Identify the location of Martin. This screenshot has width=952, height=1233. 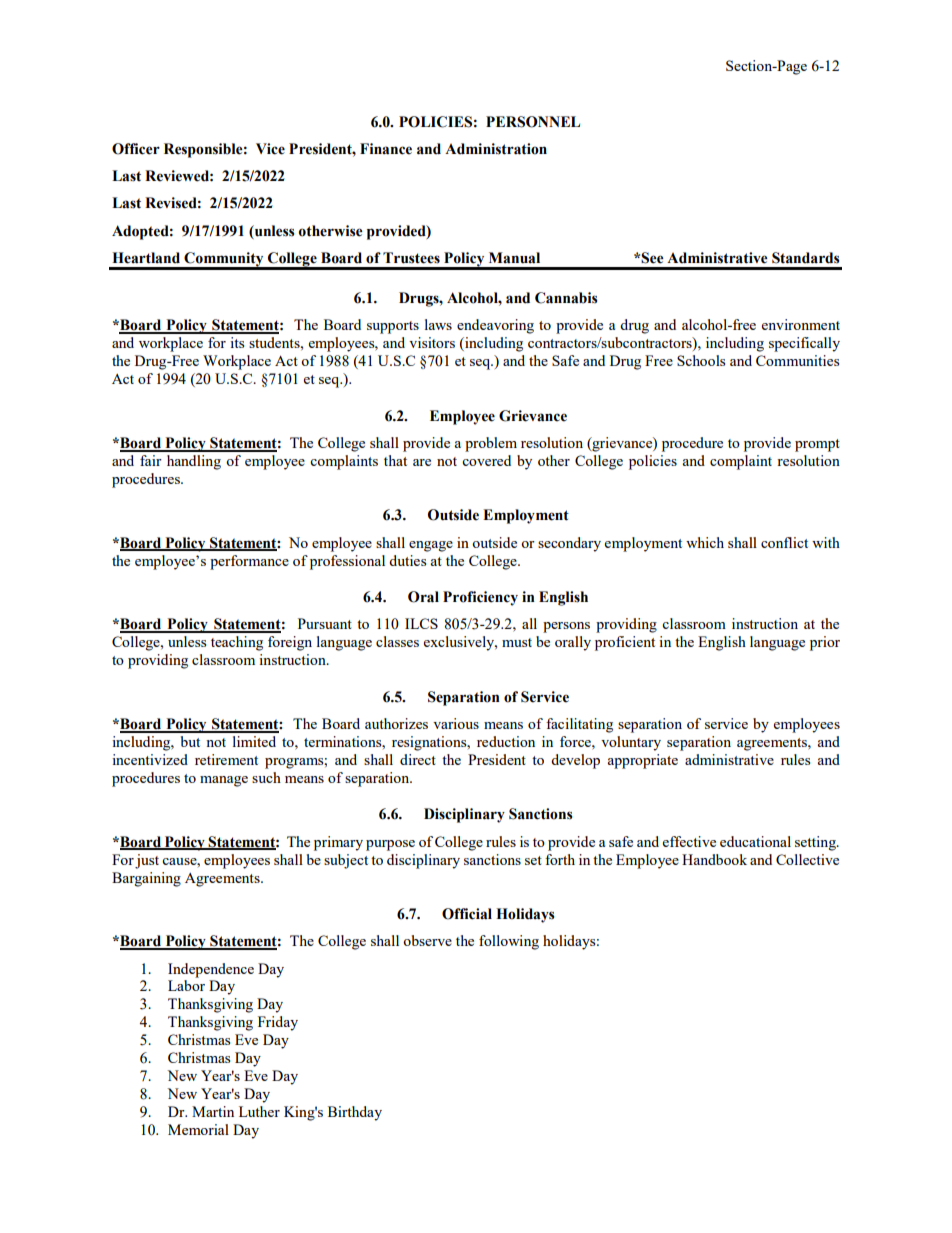
(213, 1111).
